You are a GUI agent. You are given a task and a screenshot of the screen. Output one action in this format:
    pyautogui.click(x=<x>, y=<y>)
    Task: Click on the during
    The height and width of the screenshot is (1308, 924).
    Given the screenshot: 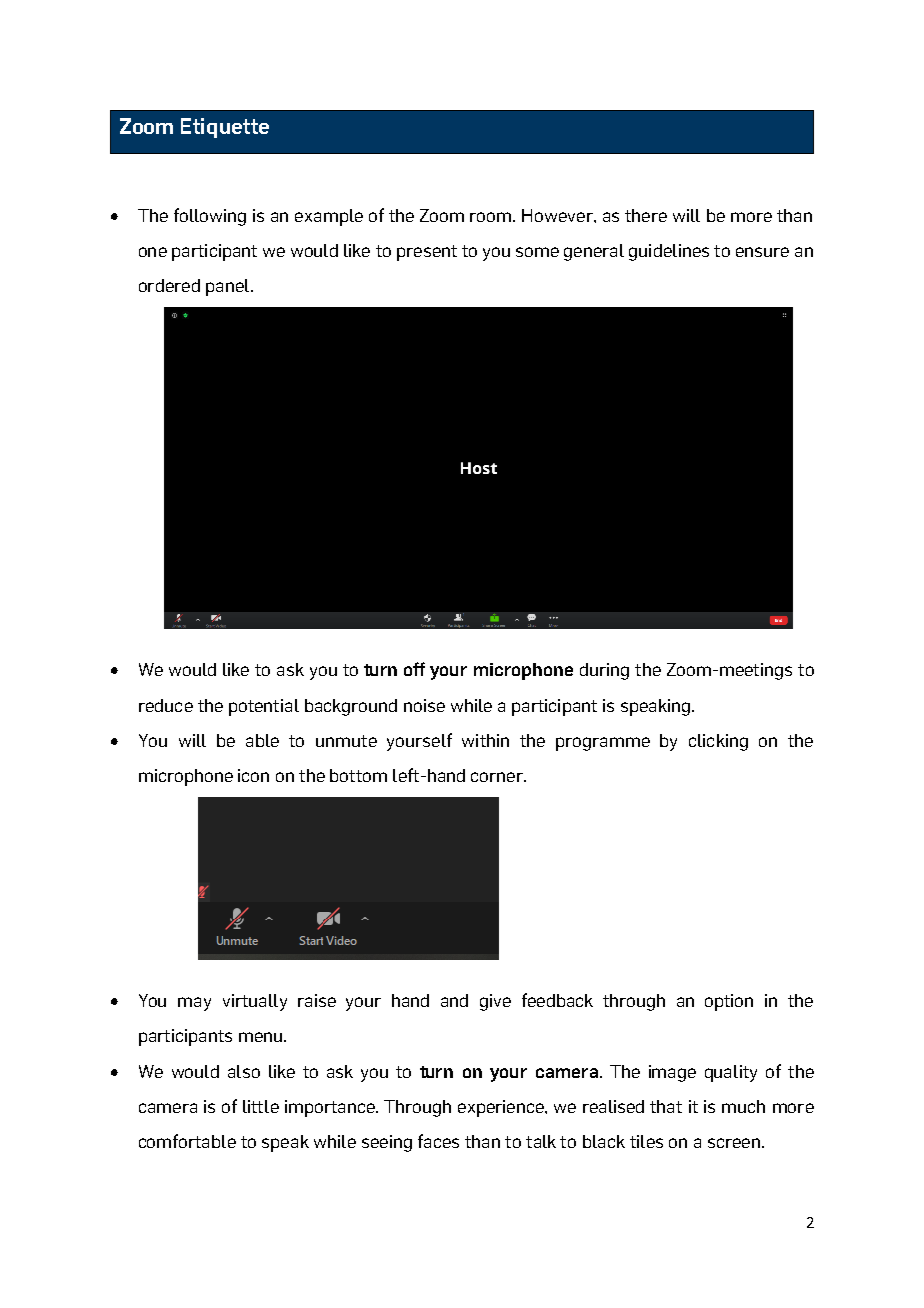 What is the action you would take?
    pyautogui.click(x=604, y=671)
